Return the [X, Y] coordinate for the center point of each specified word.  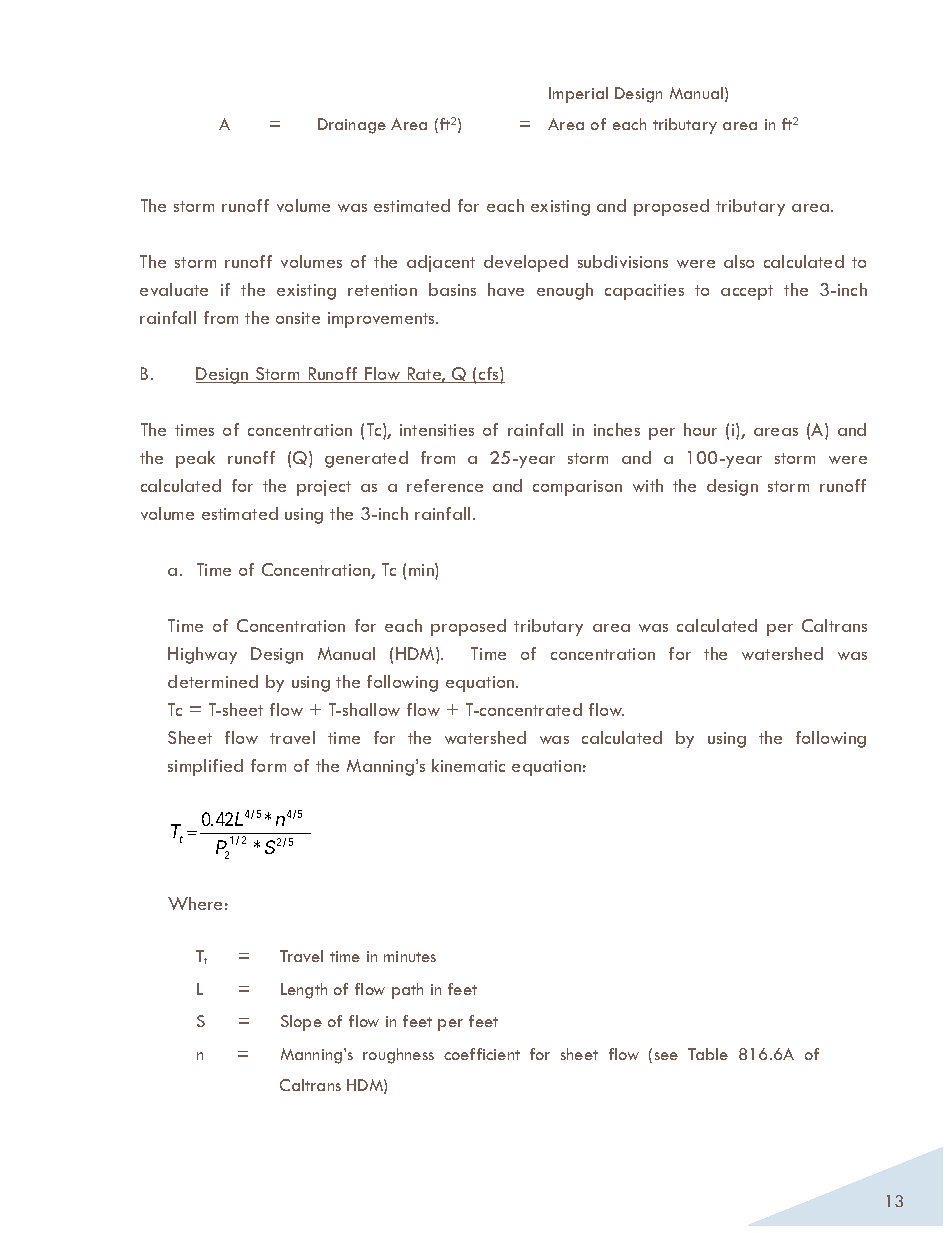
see [666, 1056]
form [268, 765]
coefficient [482, 1054]
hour [700, 429]
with [648, 485]
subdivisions [623, 261]
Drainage [352, 126]
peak [195, 459]
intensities [437, 430]
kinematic [468, 765]
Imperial [578, 95]
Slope [301, 1023]
